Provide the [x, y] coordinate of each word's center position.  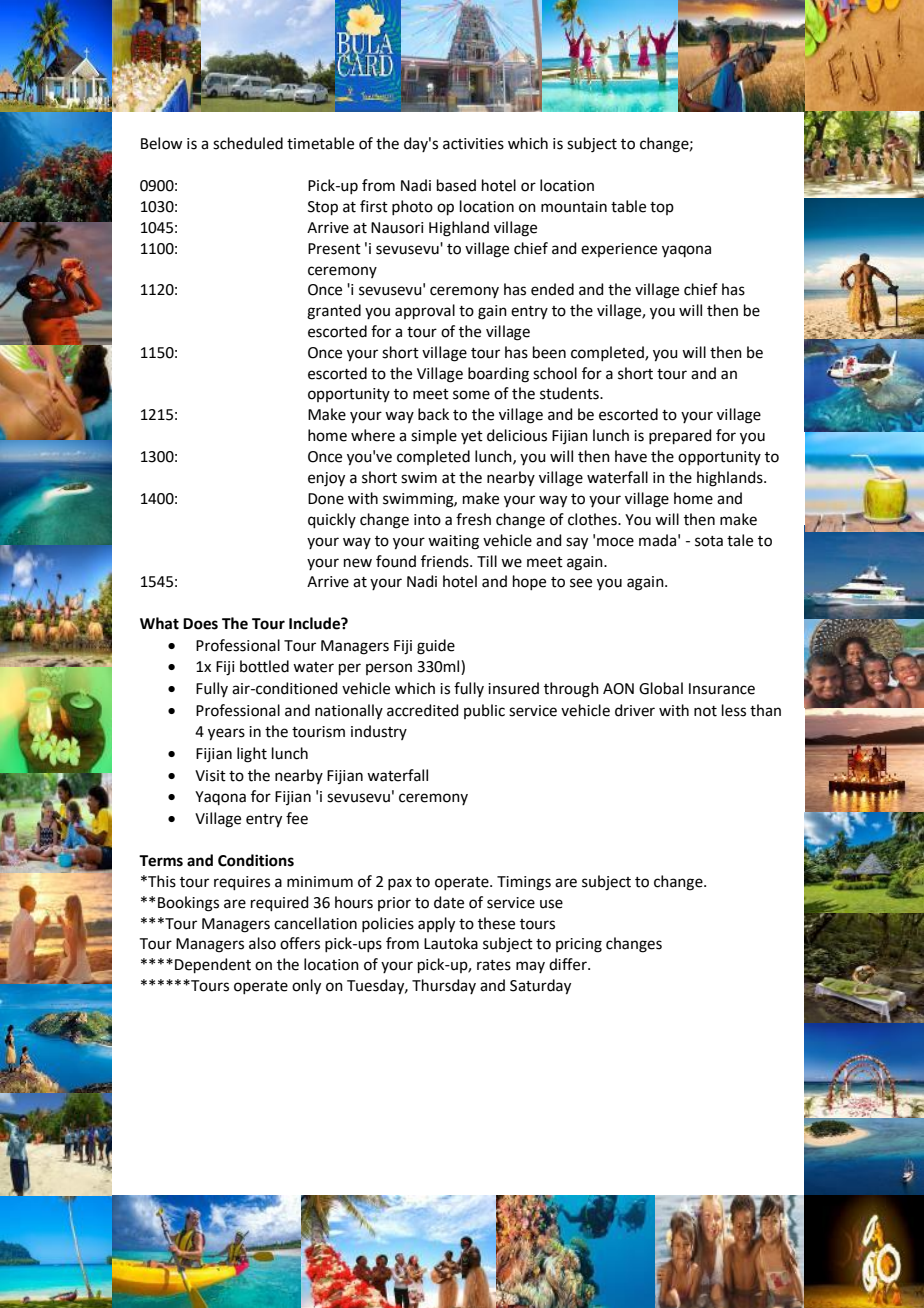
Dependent [213, 965]
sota [709, 541]
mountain [574, 207]
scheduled [248, 143]
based [456, 185]
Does [200, 624]
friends [446, 561]
